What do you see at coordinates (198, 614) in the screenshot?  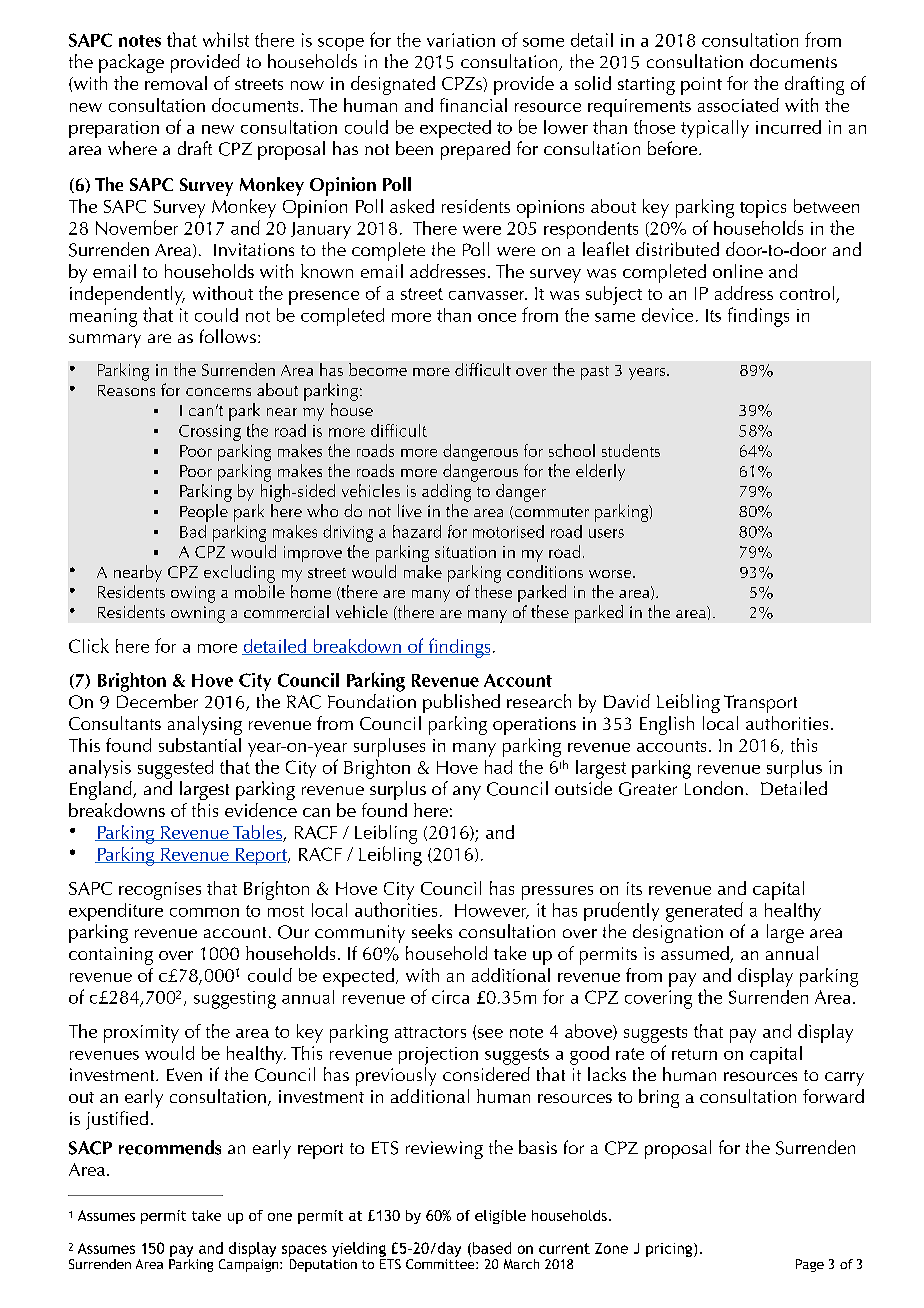 I see `owning` at bounding box center [198, 614].
